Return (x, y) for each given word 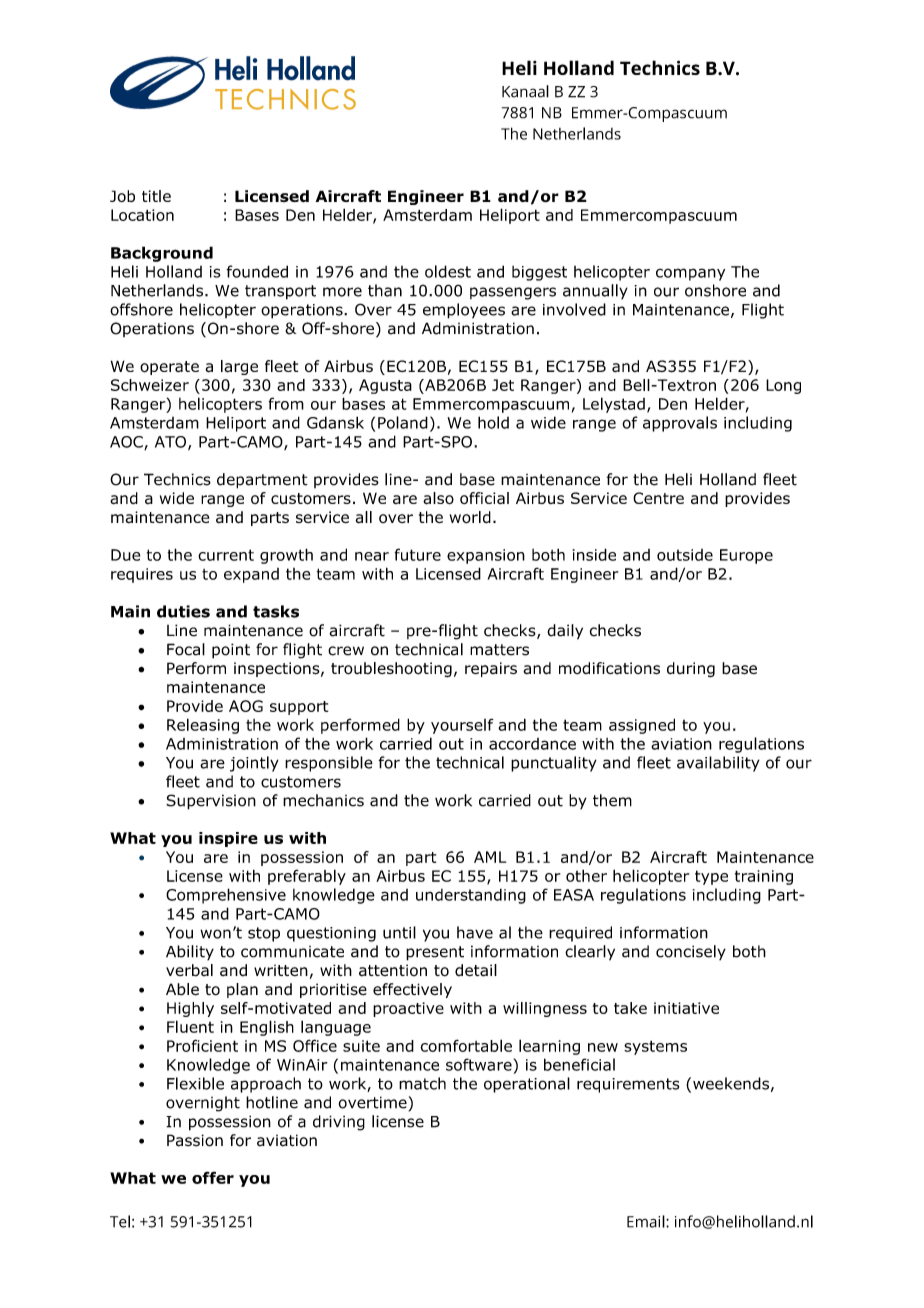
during (691, 670)
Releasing (203, 726)
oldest (448, 271)
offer (213, 1177)
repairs (491, 669)
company (690, 274)
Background (162, 254)
